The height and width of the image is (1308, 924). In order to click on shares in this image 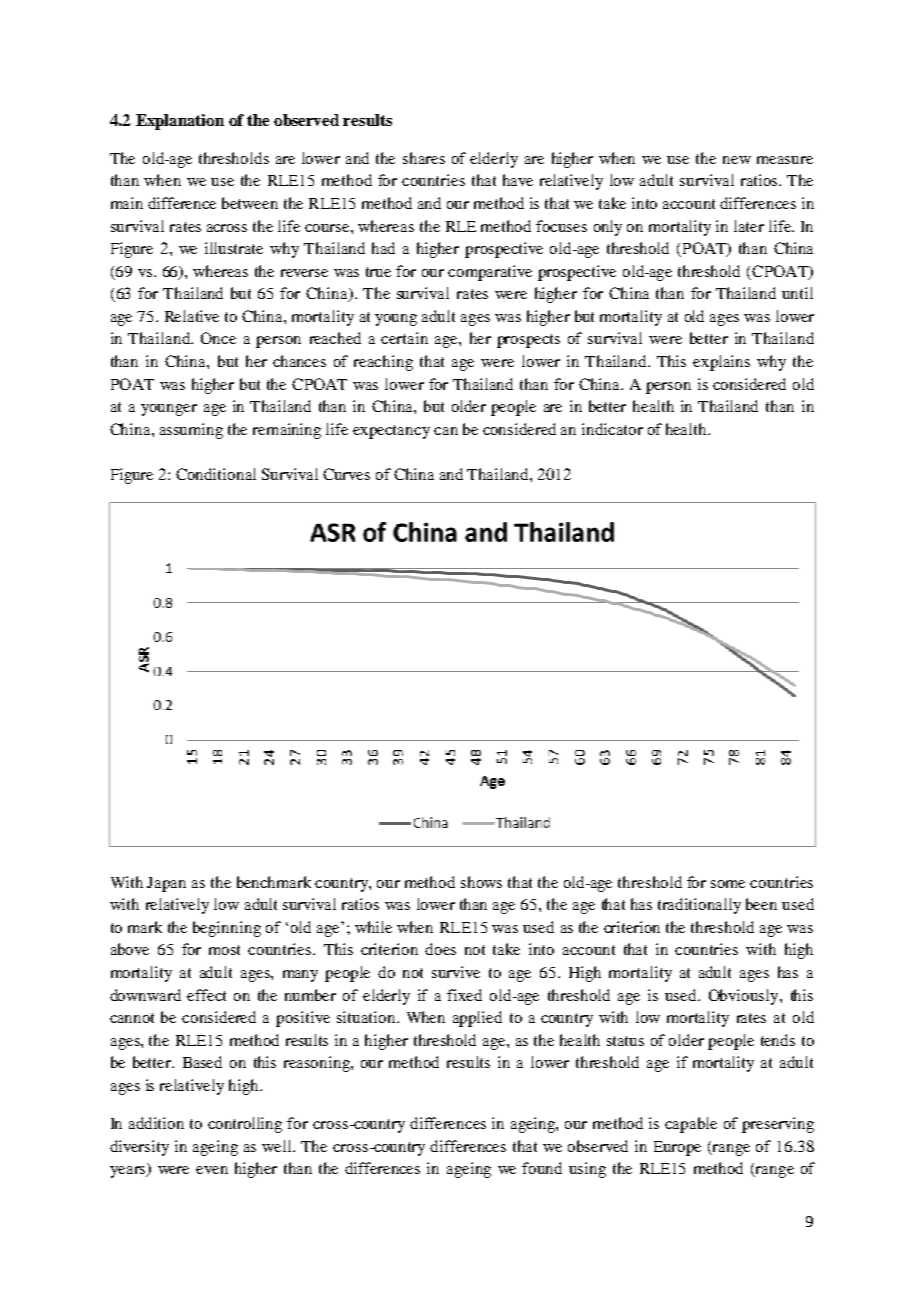, I will do `click(424, 158)`.
